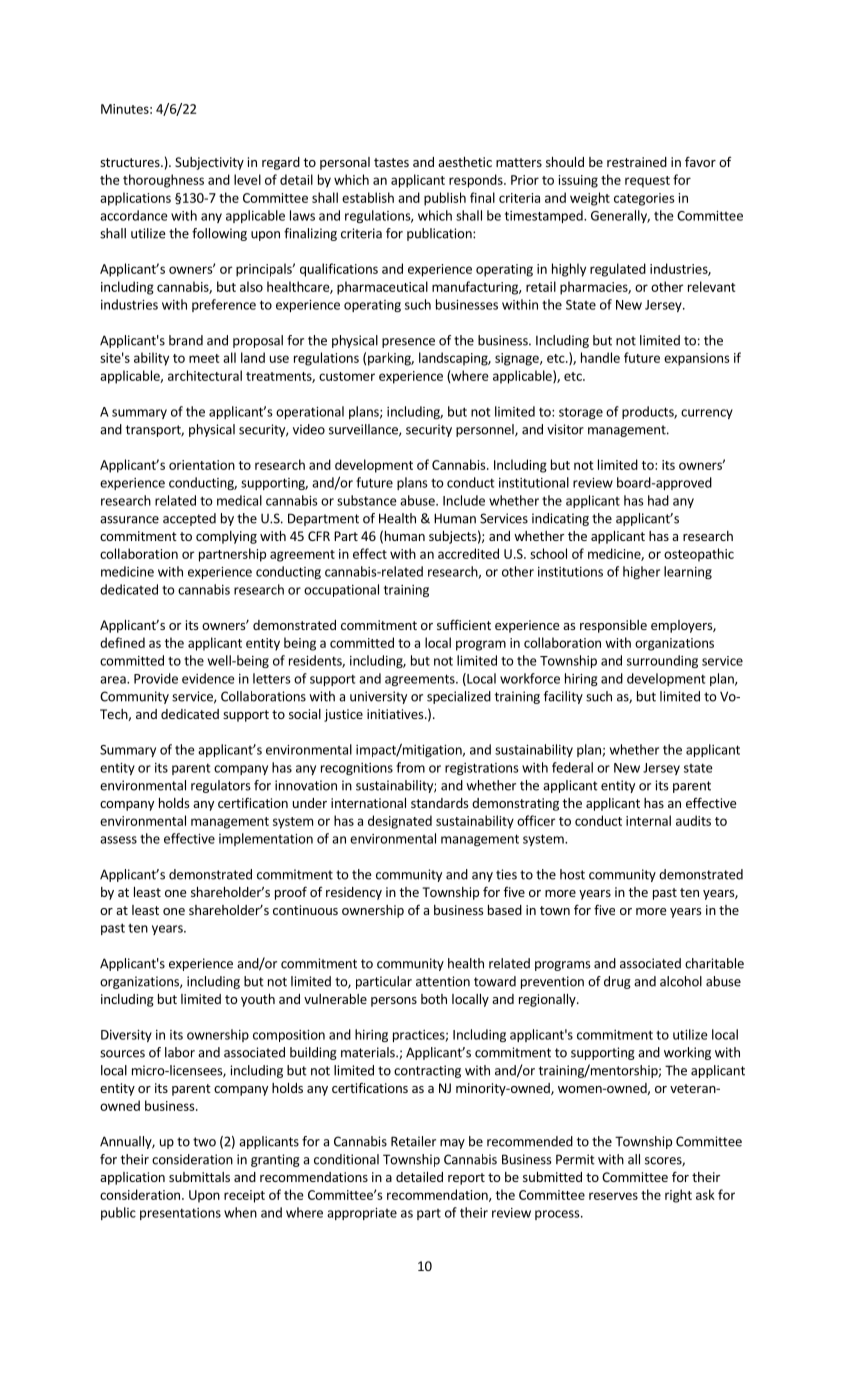 The image size is (849, 1400). I want to click on accepted, so click(189, 519).
